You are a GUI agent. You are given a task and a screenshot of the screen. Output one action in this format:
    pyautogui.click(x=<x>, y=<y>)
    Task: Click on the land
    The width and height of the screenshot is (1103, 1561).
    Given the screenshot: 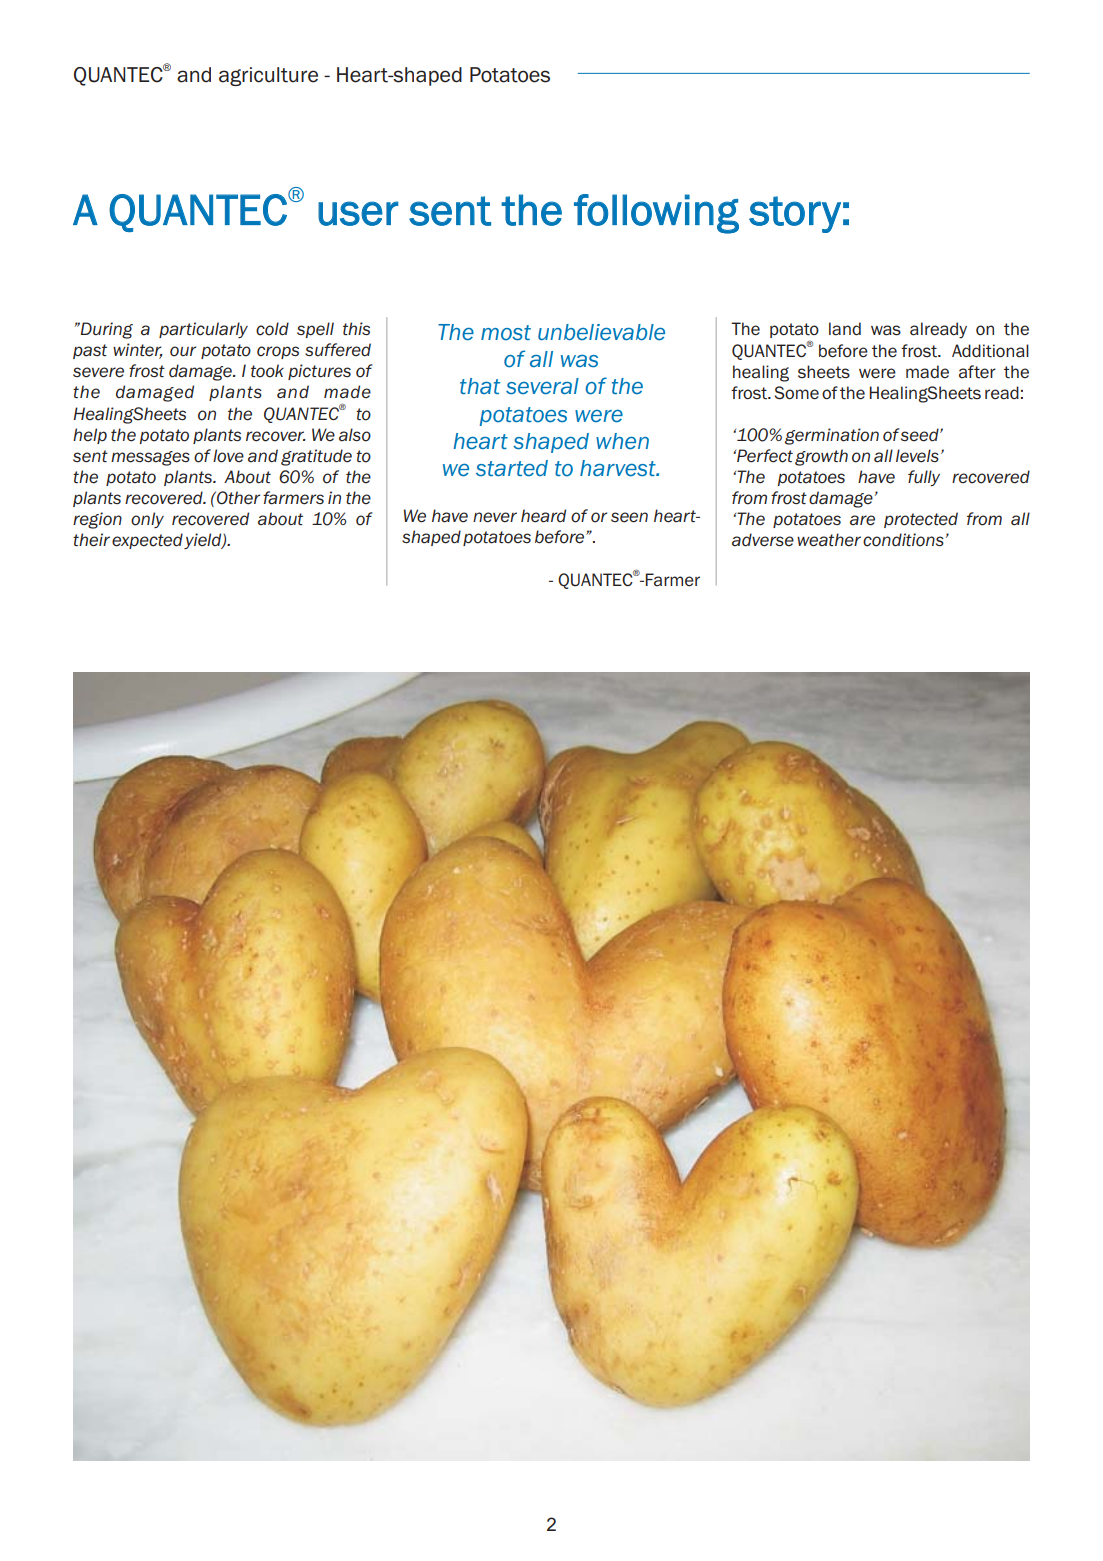 What is the action you would take?
    pyautogui.click(x=845, y=329)
